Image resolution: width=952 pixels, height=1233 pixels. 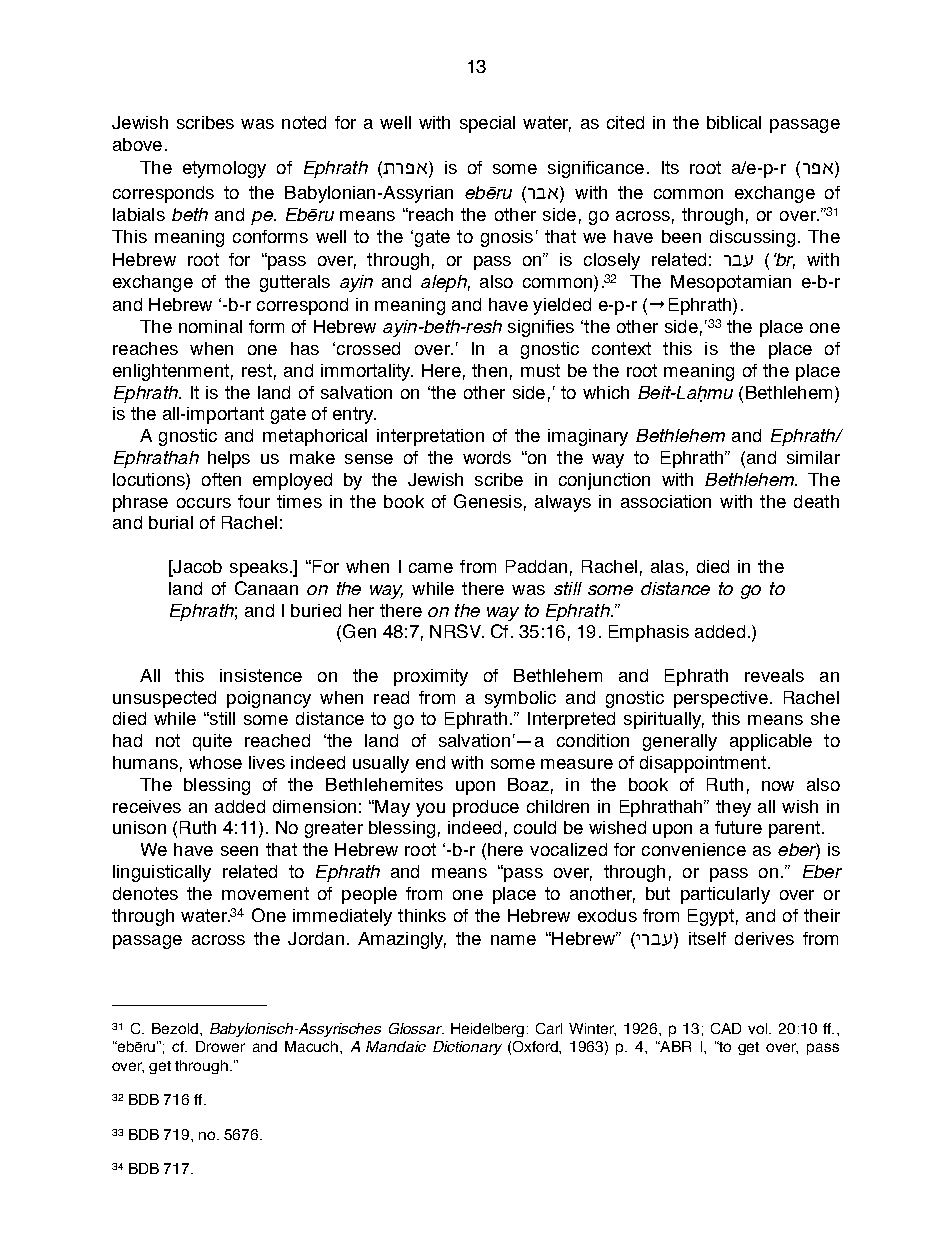 I want to click on applicable, so click(x=771, y=742).
